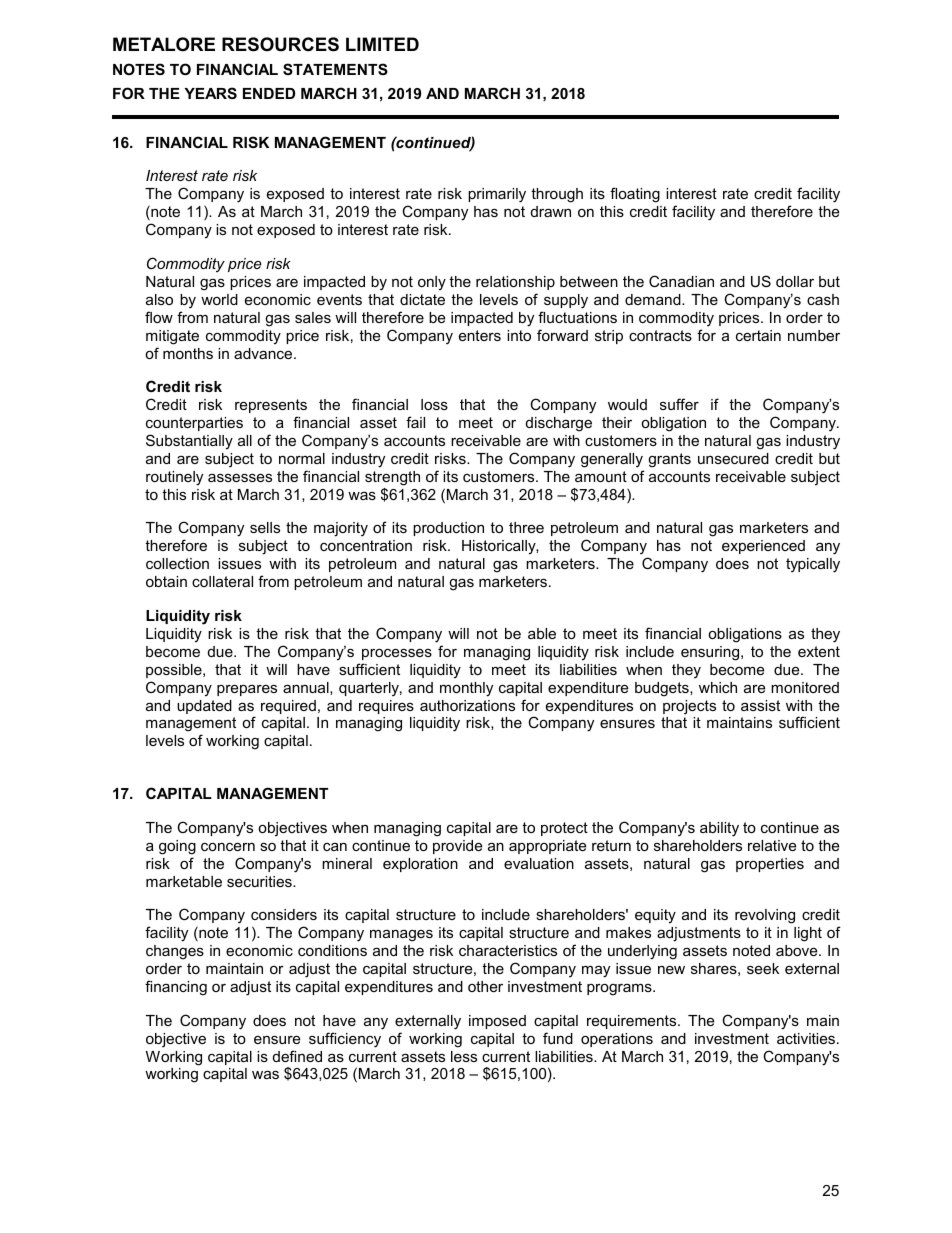 The height and width of the image is (1233, 952). I want to click on ability, so click(719, 829).
